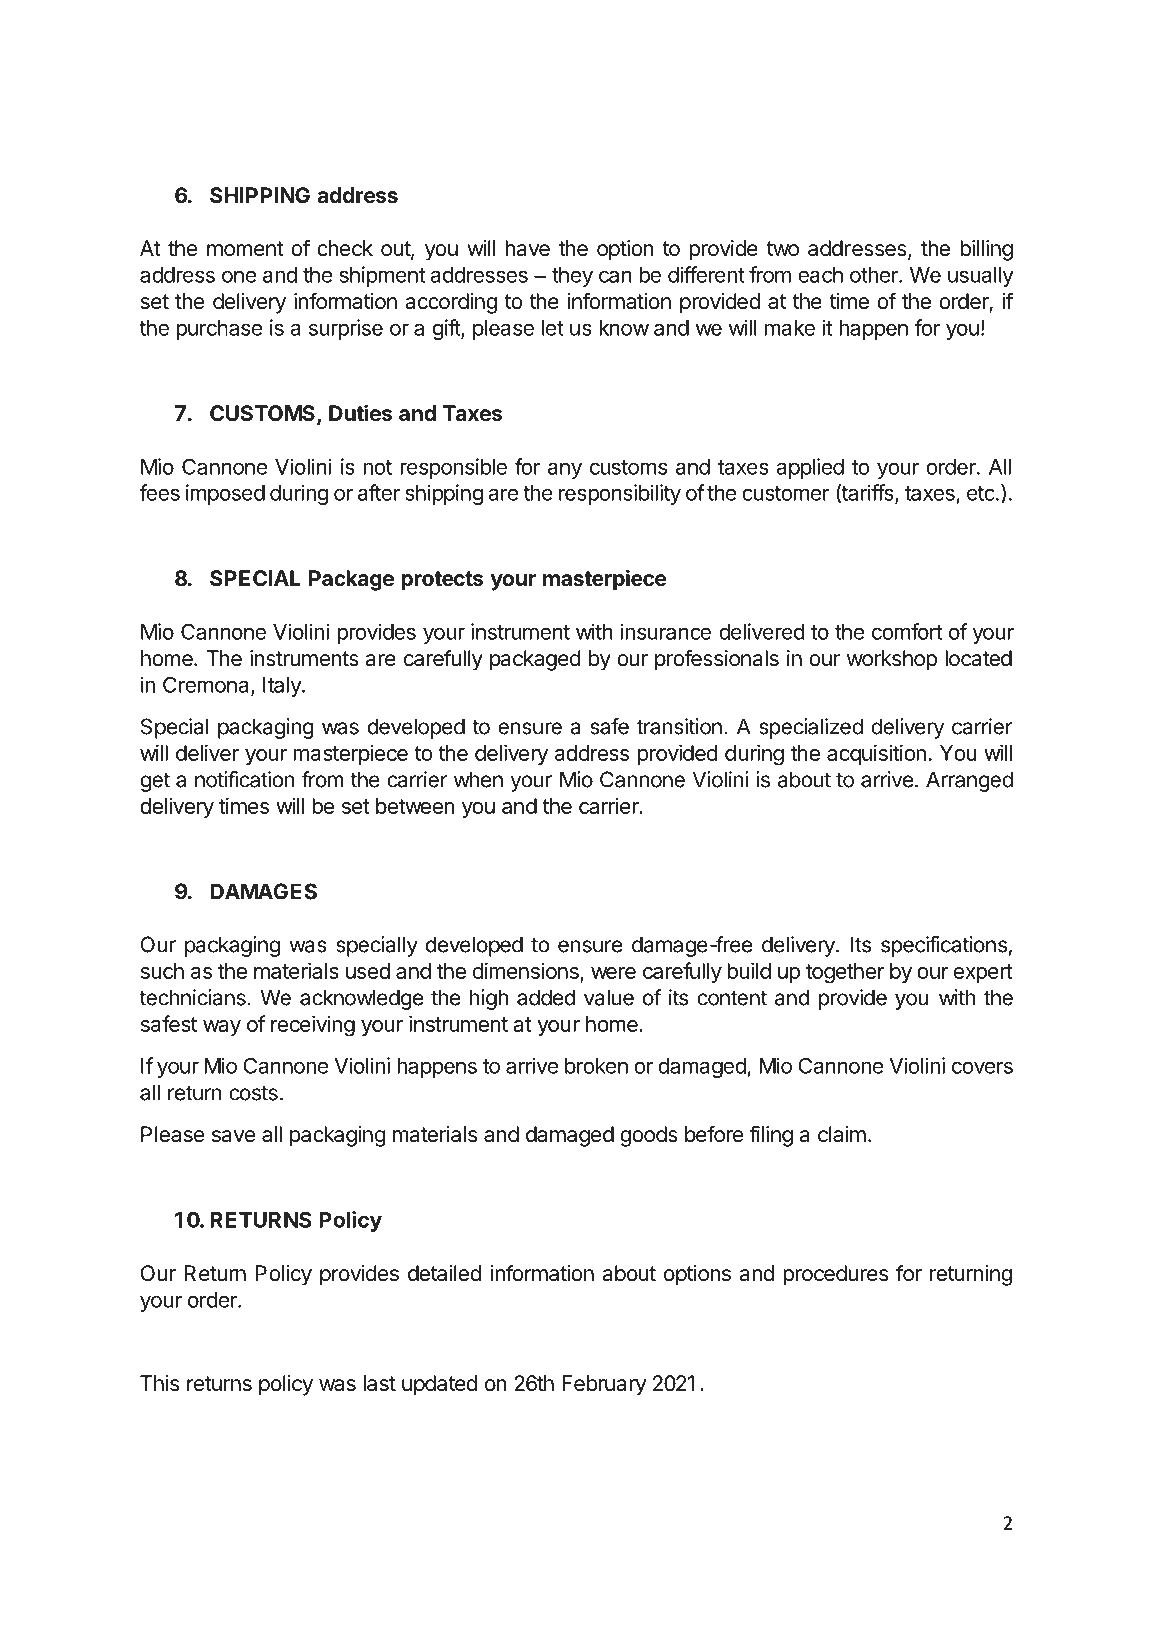 The image size is (1152, 1630). I want to click on other, so click(875, 275).
